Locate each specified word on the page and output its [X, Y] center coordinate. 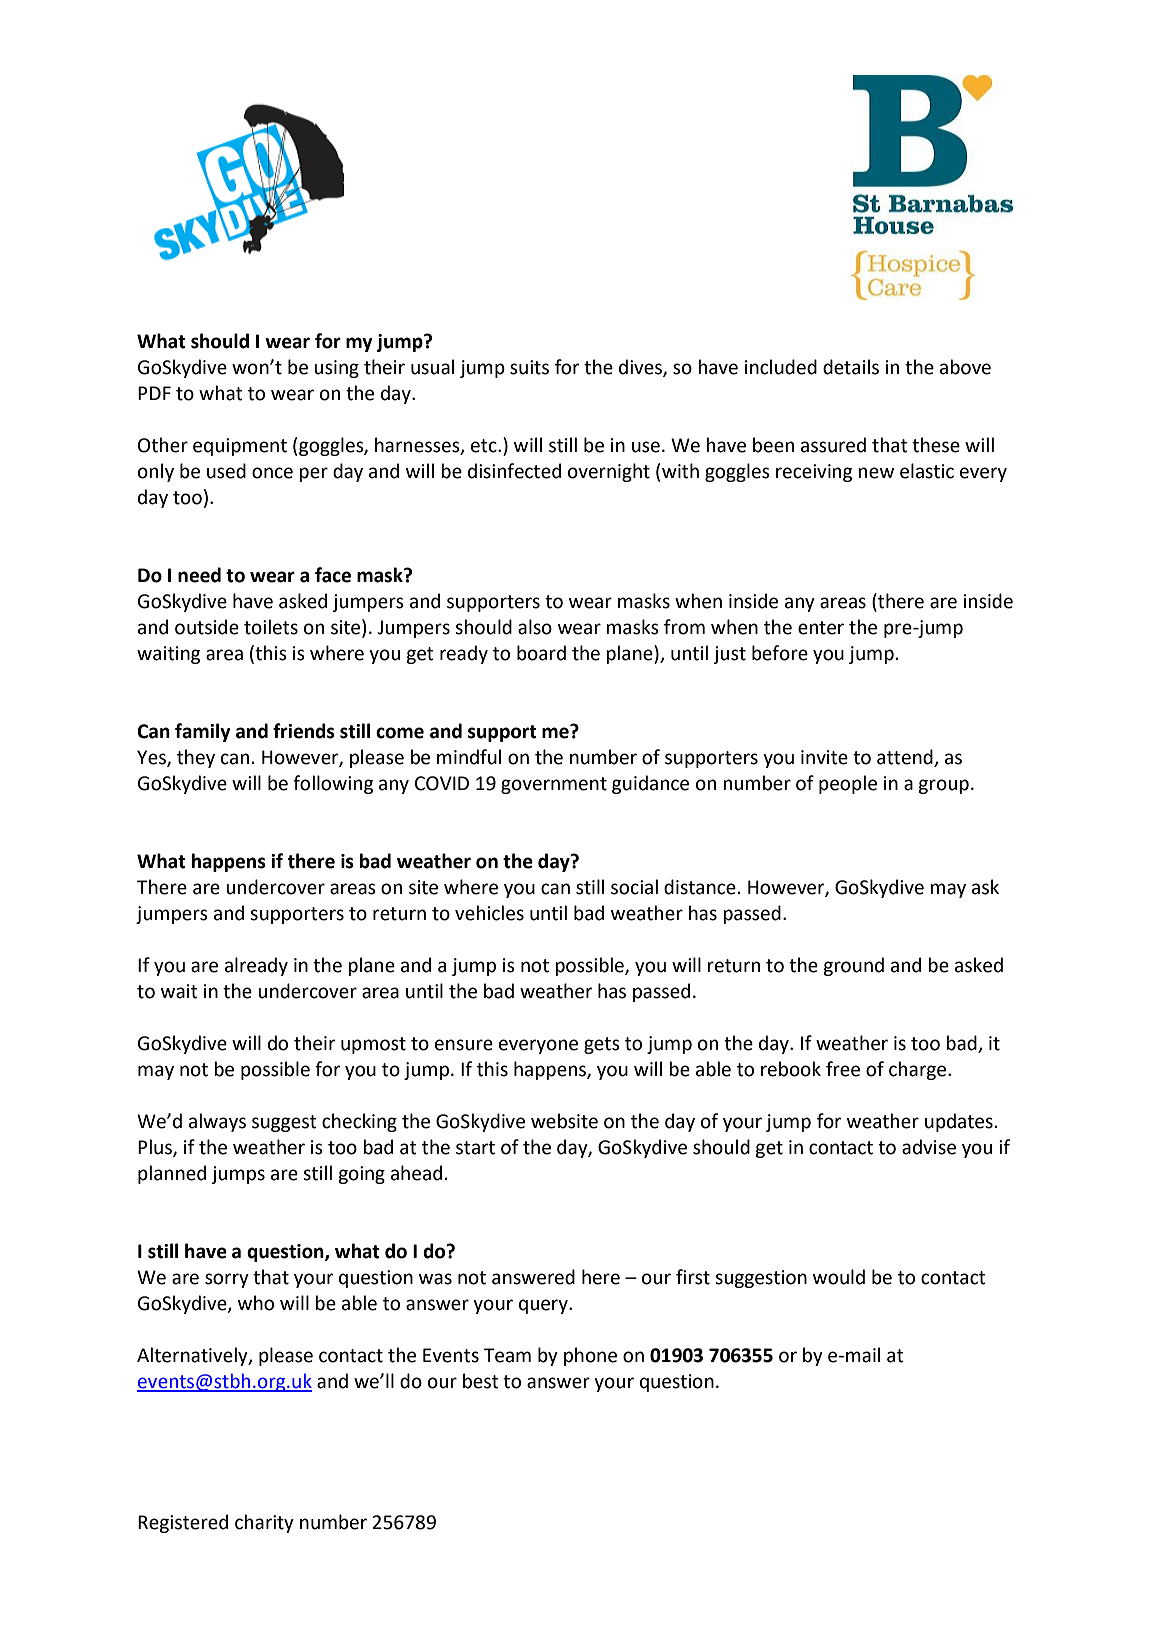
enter [821, 628]
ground [853, 966]
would [839, 1277]
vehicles [489, 913]
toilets [271, 627]
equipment [240, 447]
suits [529, 367]
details [851, 367]
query [544, 1306]
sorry [227, 1280]
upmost [373, 1045]
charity [264, 1523]
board [541, 653]
